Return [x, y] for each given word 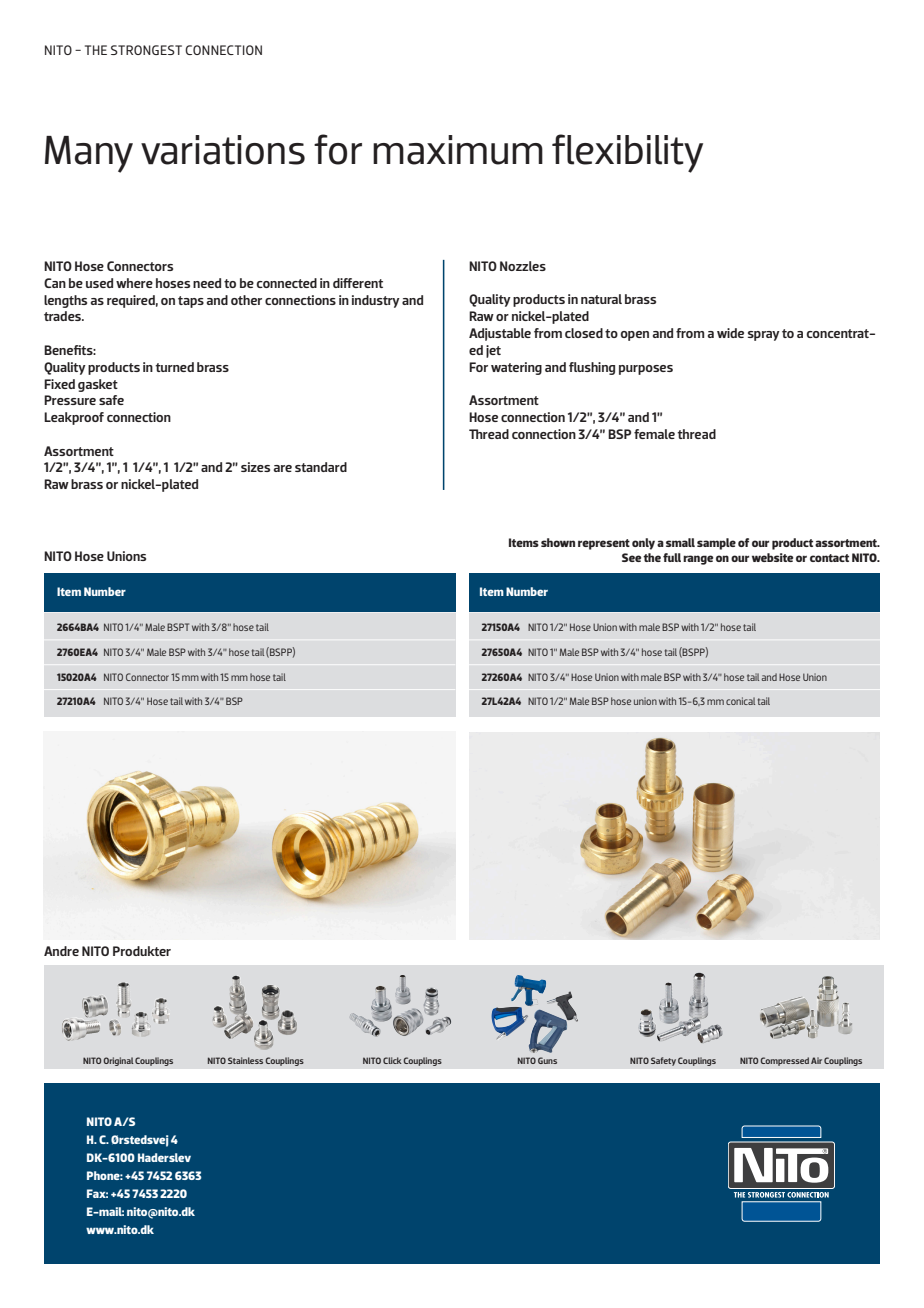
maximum [458, 150]
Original [118, 1061]
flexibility [627, 153]
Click [393, 1060]
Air [816, 1060]
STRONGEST [146, 50]
